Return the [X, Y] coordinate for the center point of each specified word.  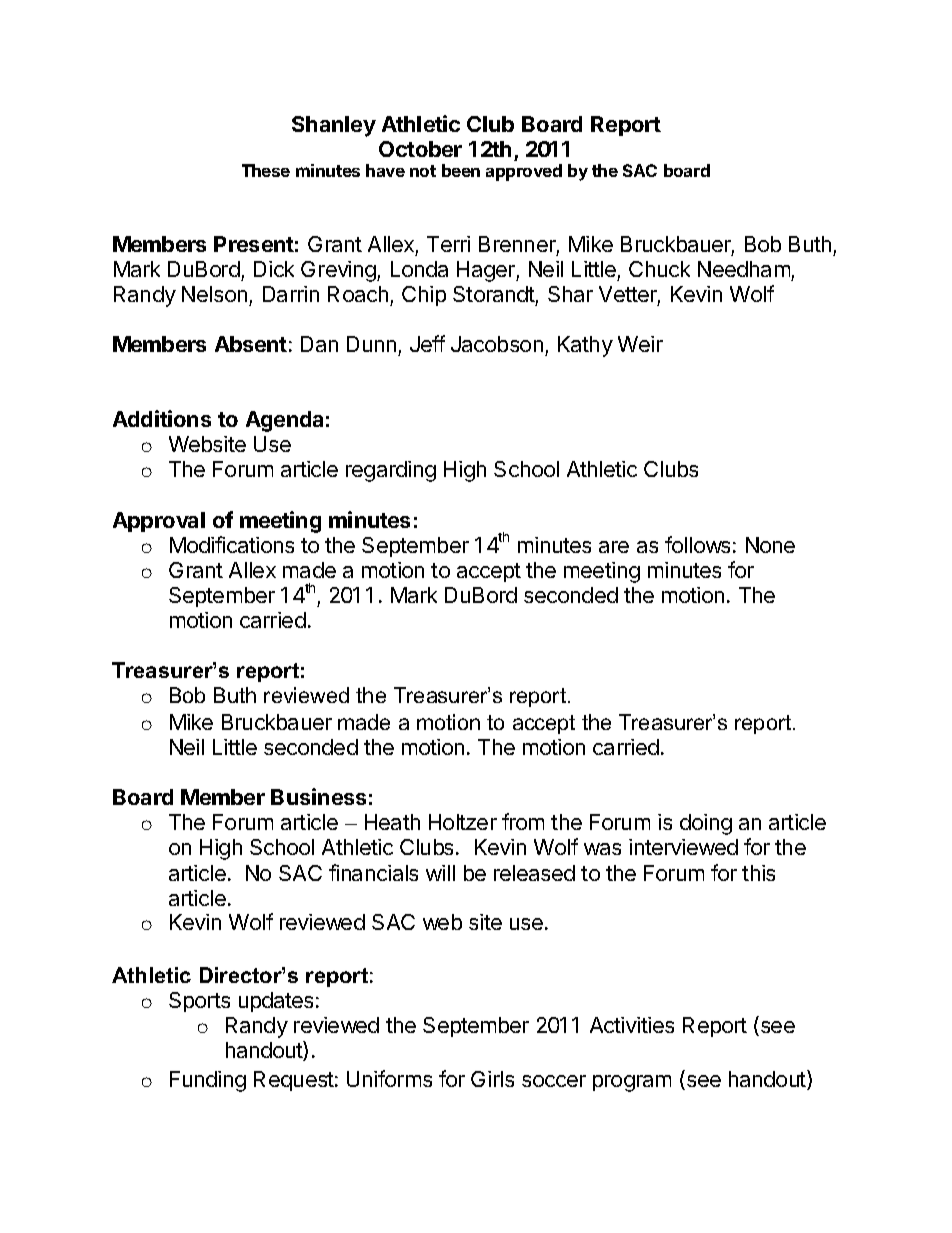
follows [697, 544]
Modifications [232, 544]
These [266, 170]
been [461, 170]
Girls [492, 1079]
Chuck [659, 269]
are [614, 547]
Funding [208, 1081]
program [632, 1083]
